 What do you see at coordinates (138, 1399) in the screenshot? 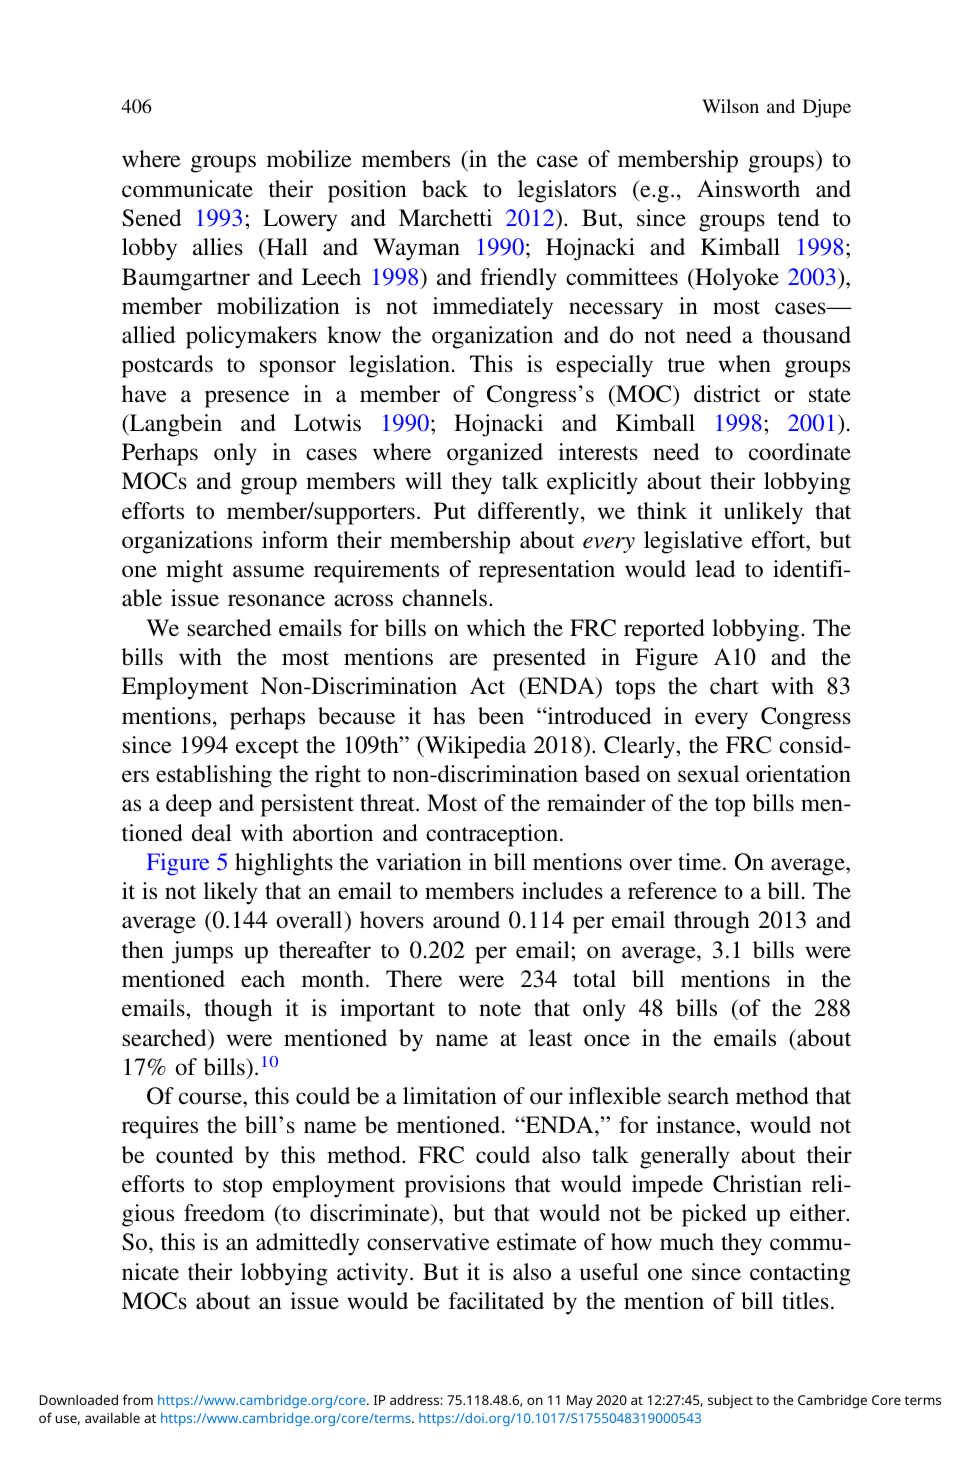
I see `from` at bounding box center [138, 1399].
